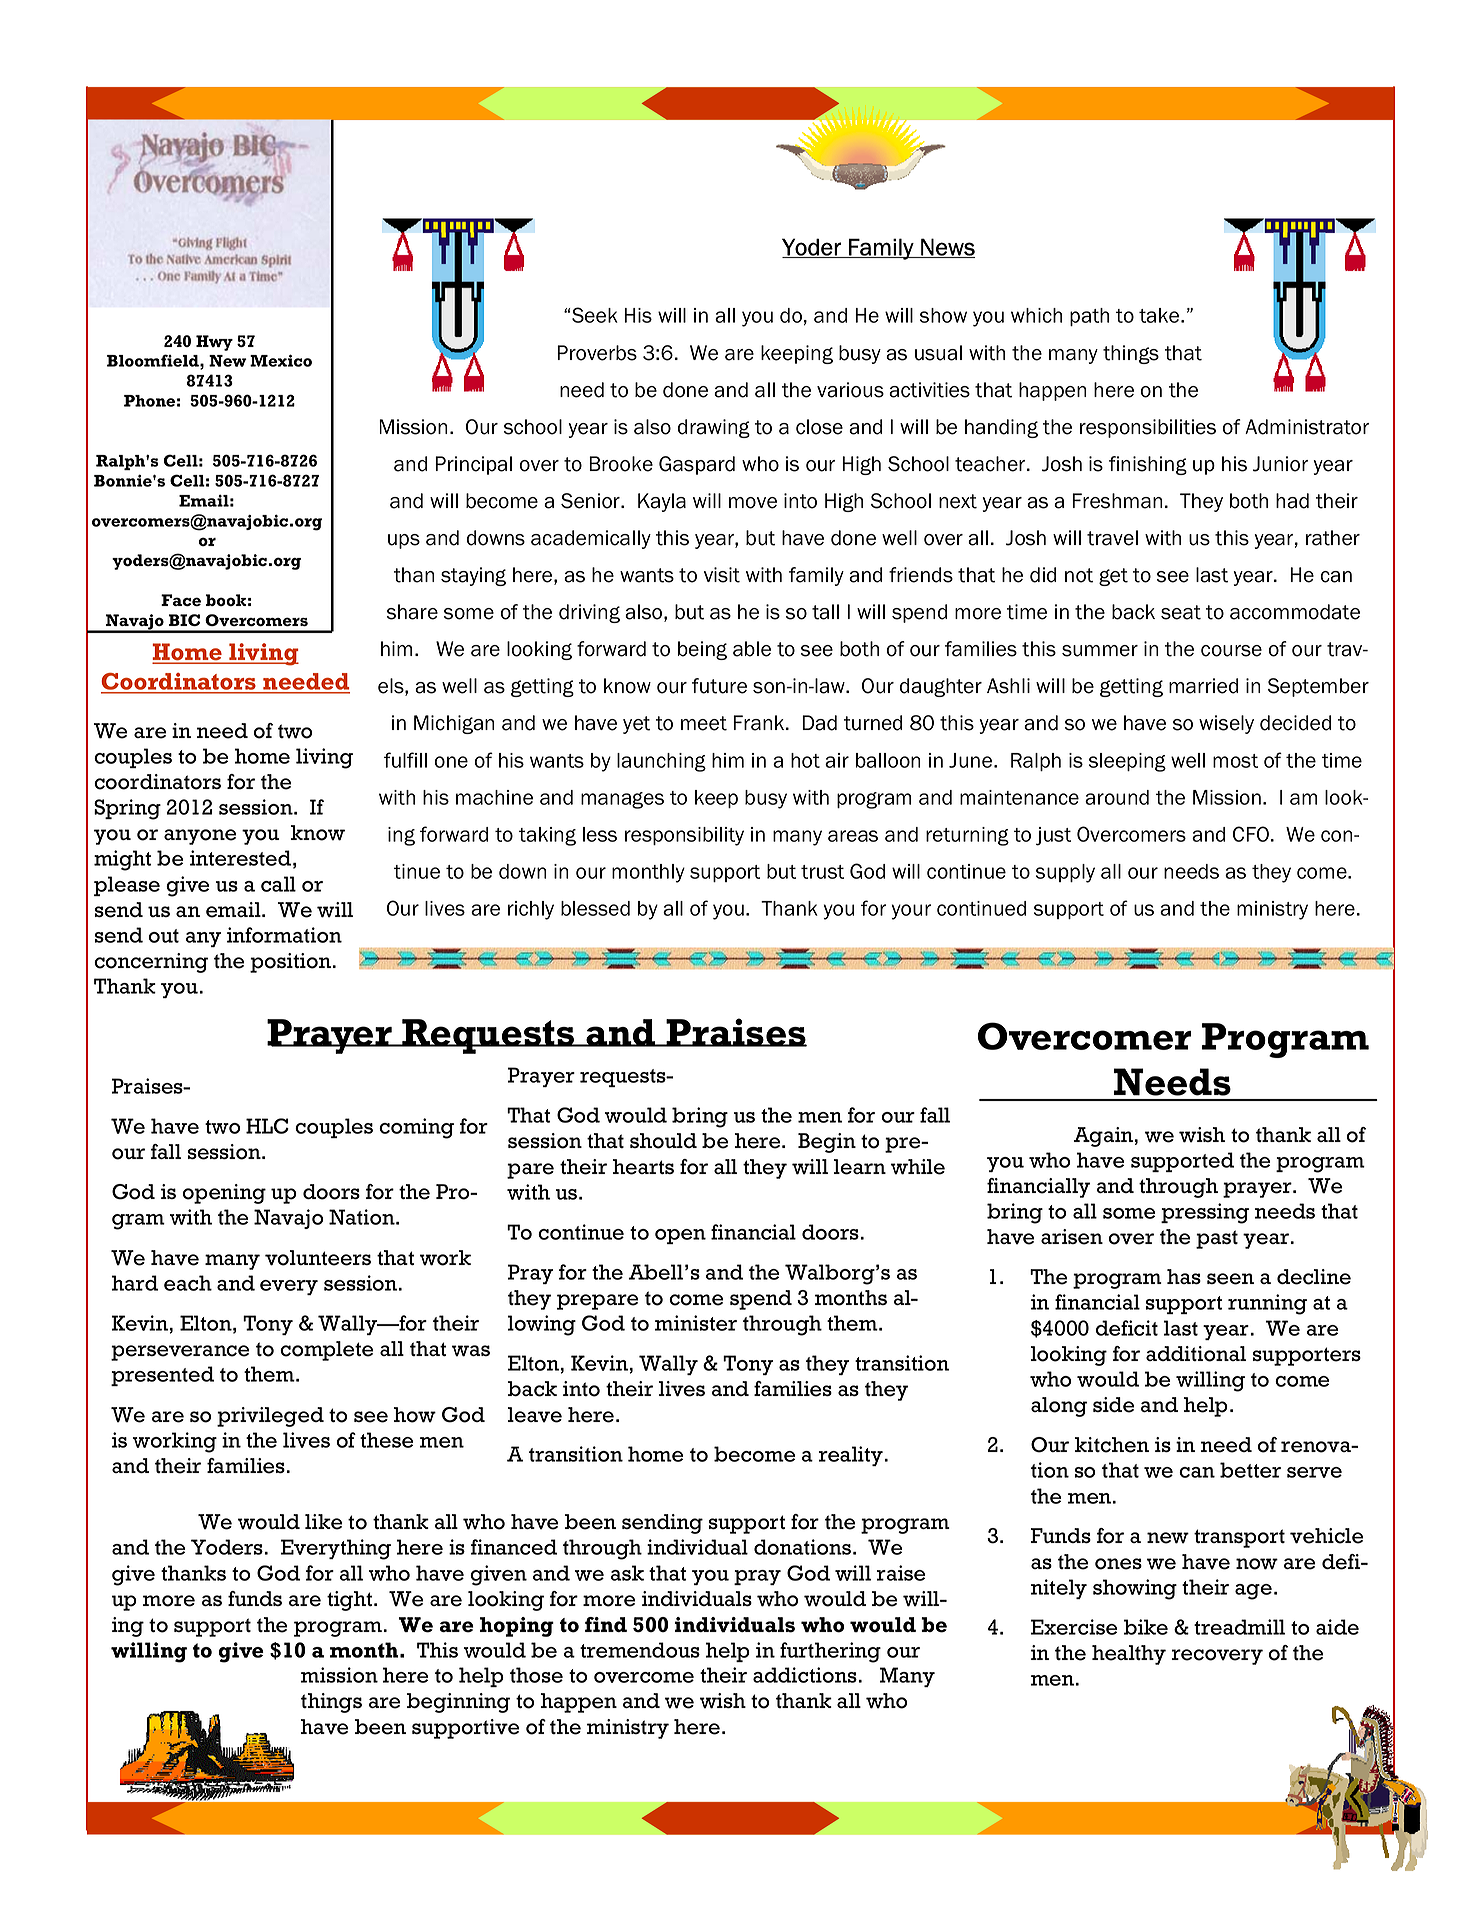  What do you see at coordinates (1181, 612) in the page?
I see `seat` at bounding box center [1181, 612].
